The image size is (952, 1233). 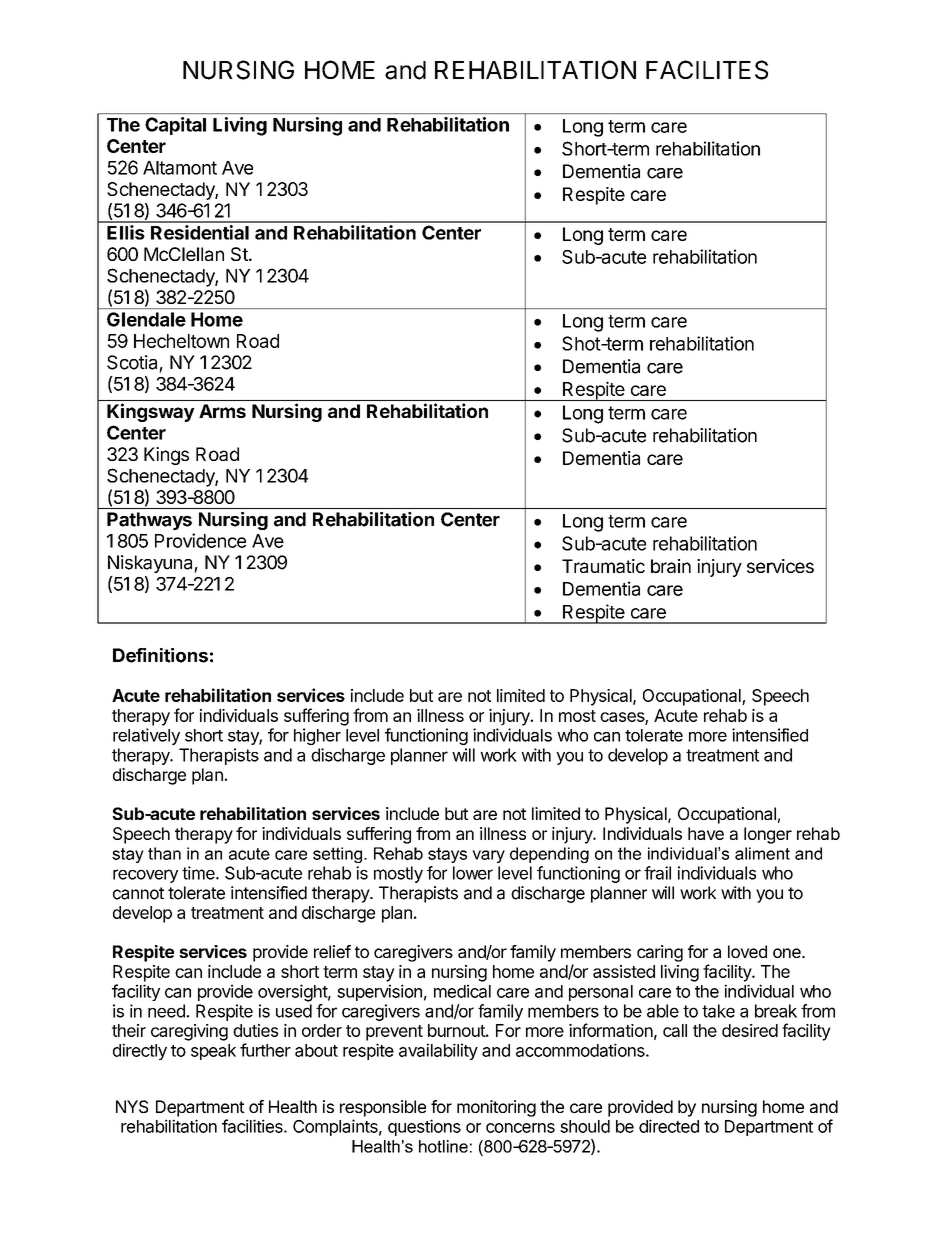 What do you see at coordinates (603, 566) in the image?
I see `Traumatic` at bounding box center [603, 566].
